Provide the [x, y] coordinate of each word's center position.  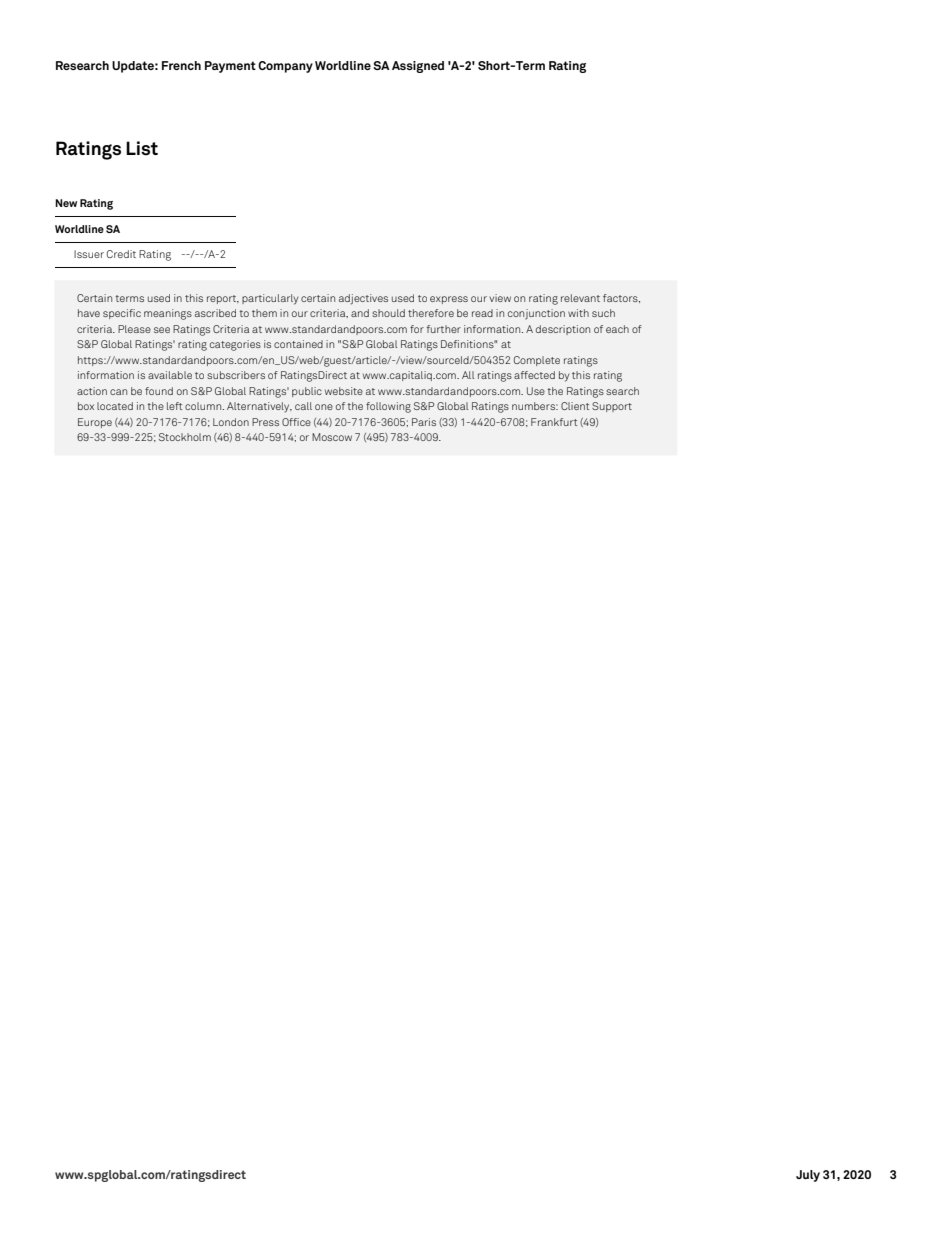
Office [296, 422]
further [444, 329]
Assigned [418, 67]
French [181, 65]
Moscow [332, 437]
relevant [580, 298]
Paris [424, 422]
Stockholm [185, 437]
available [170, 375]
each [617, 329]
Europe [95, 423]
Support [612, 407]
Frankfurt [554, 422]
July [808, 1176]
